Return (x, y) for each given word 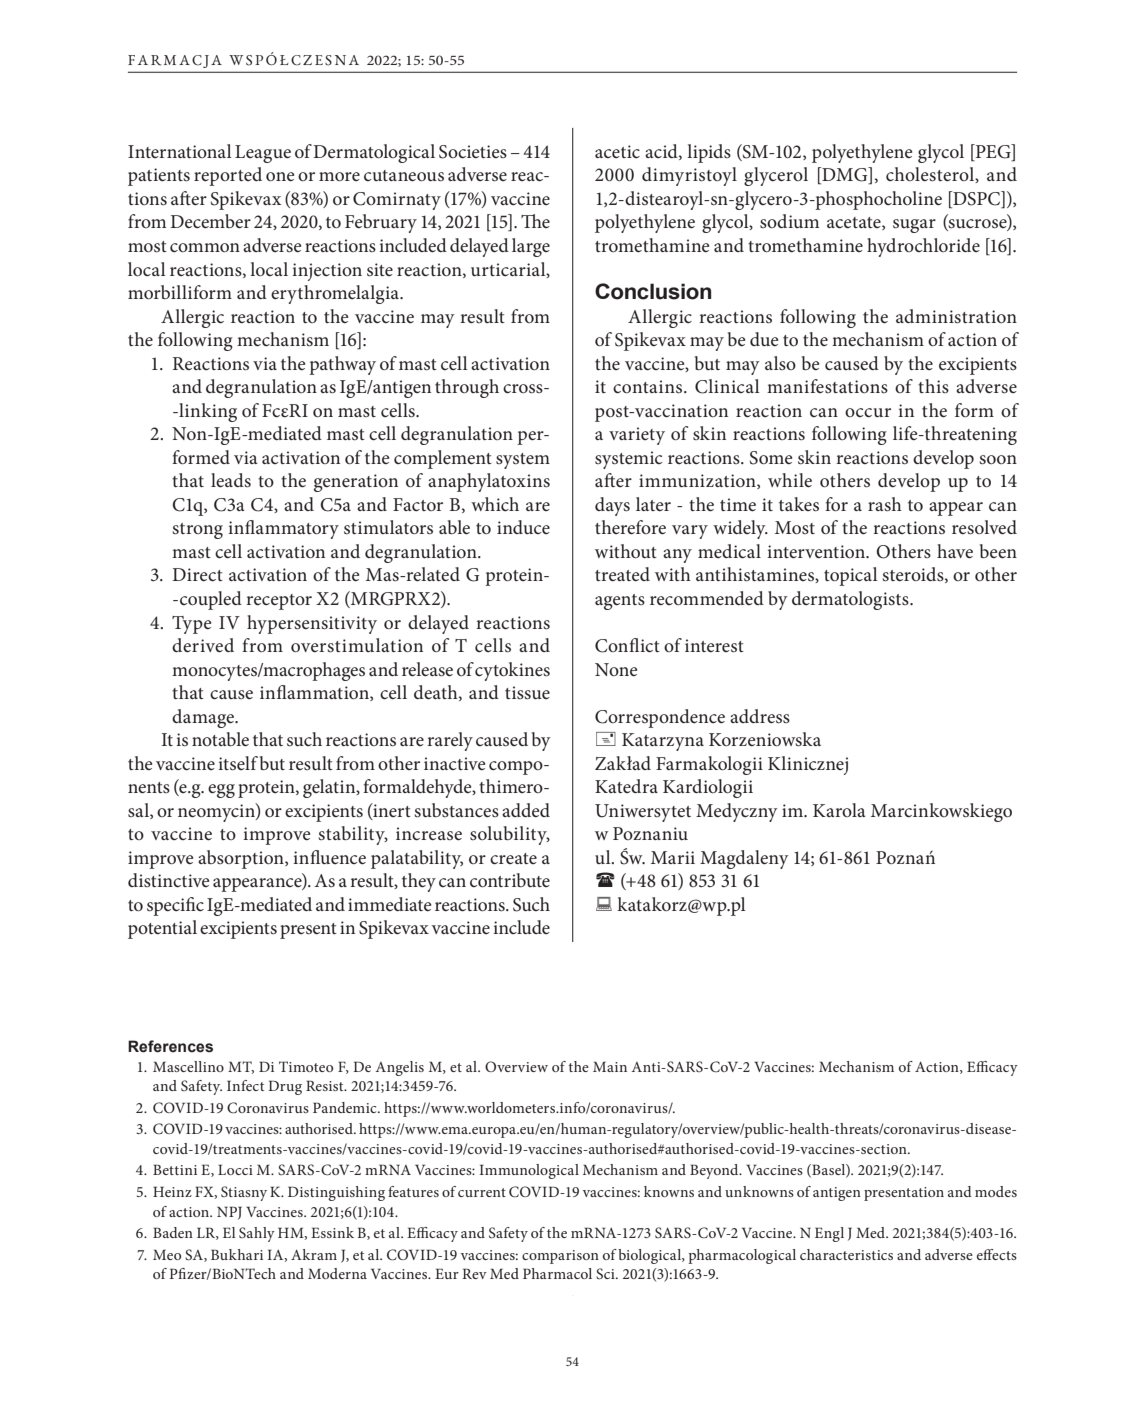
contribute (510, 880)
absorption (242, 859)
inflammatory (283, 529)
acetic (617, 151)
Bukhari (237, 1254)
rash (885, 504)
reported (228, 176)
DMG (845, 175)
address (760, 716)
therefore (630, 527)
